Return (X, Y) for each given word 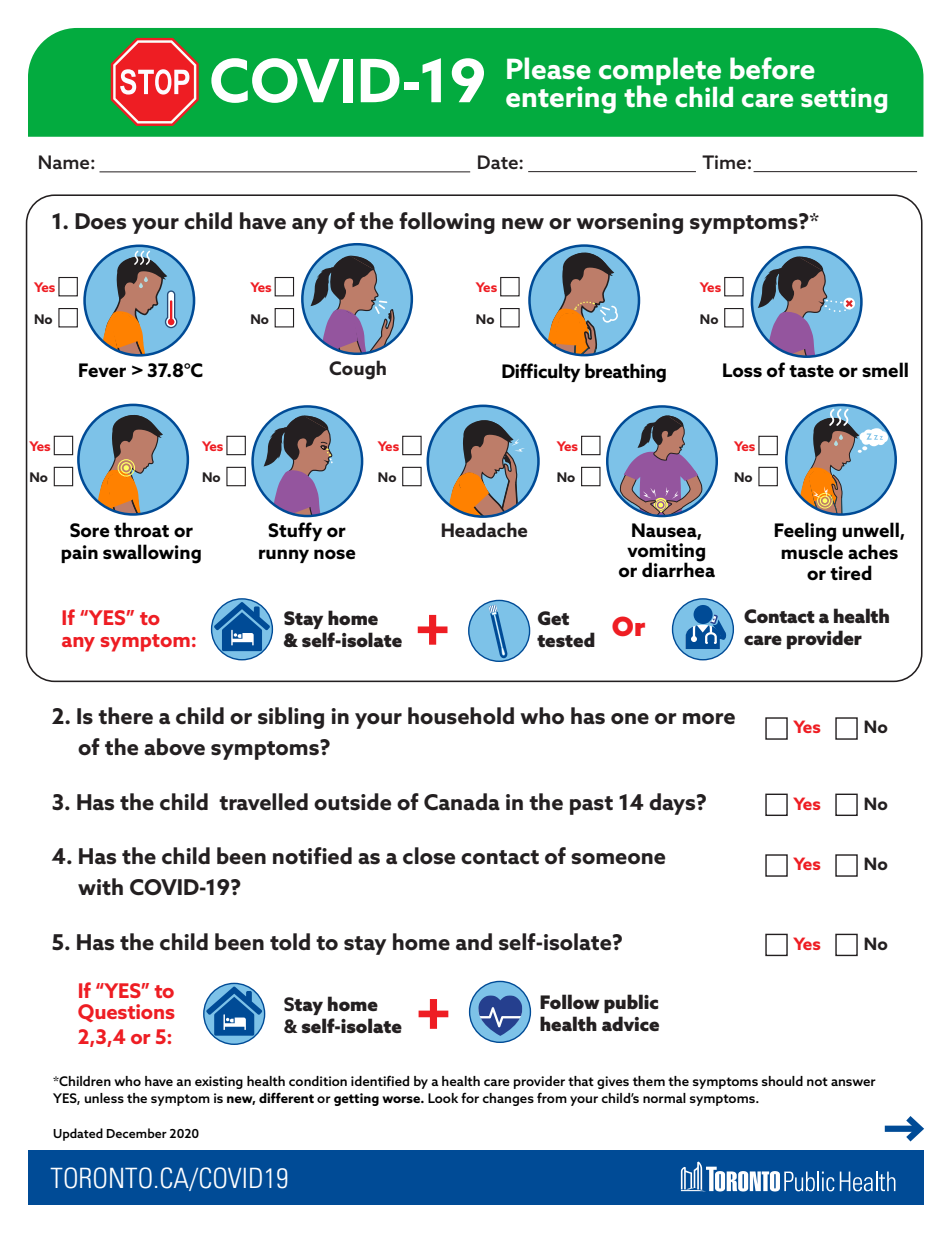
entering (561, 100)
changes (508, 1099)
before (772, 68)
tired (851, 572)
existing (219, 1082)
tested (566, 639)
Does (100, 221)
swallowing (152, 554)
